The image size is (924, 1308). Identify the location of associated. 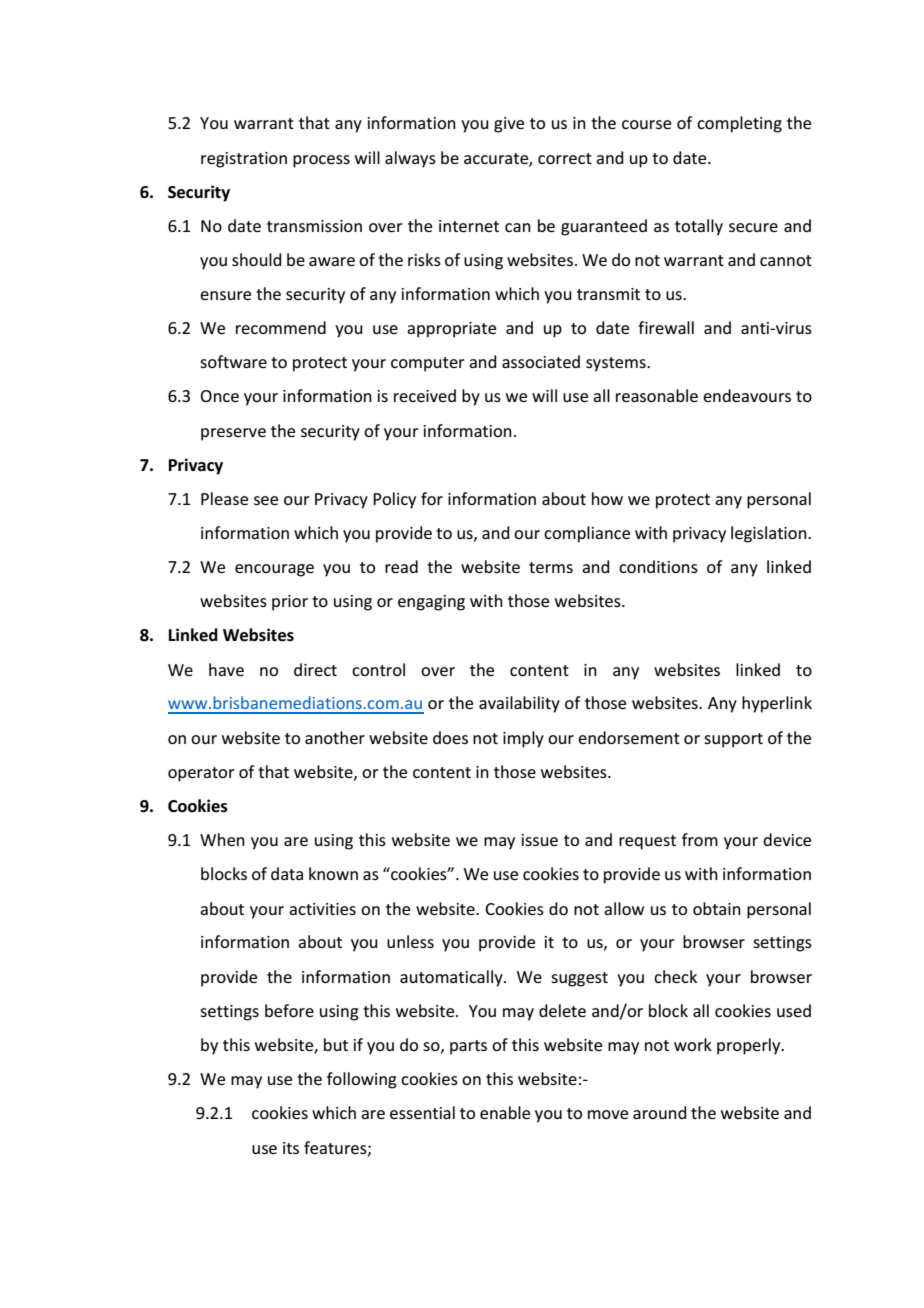
(541, 361).
